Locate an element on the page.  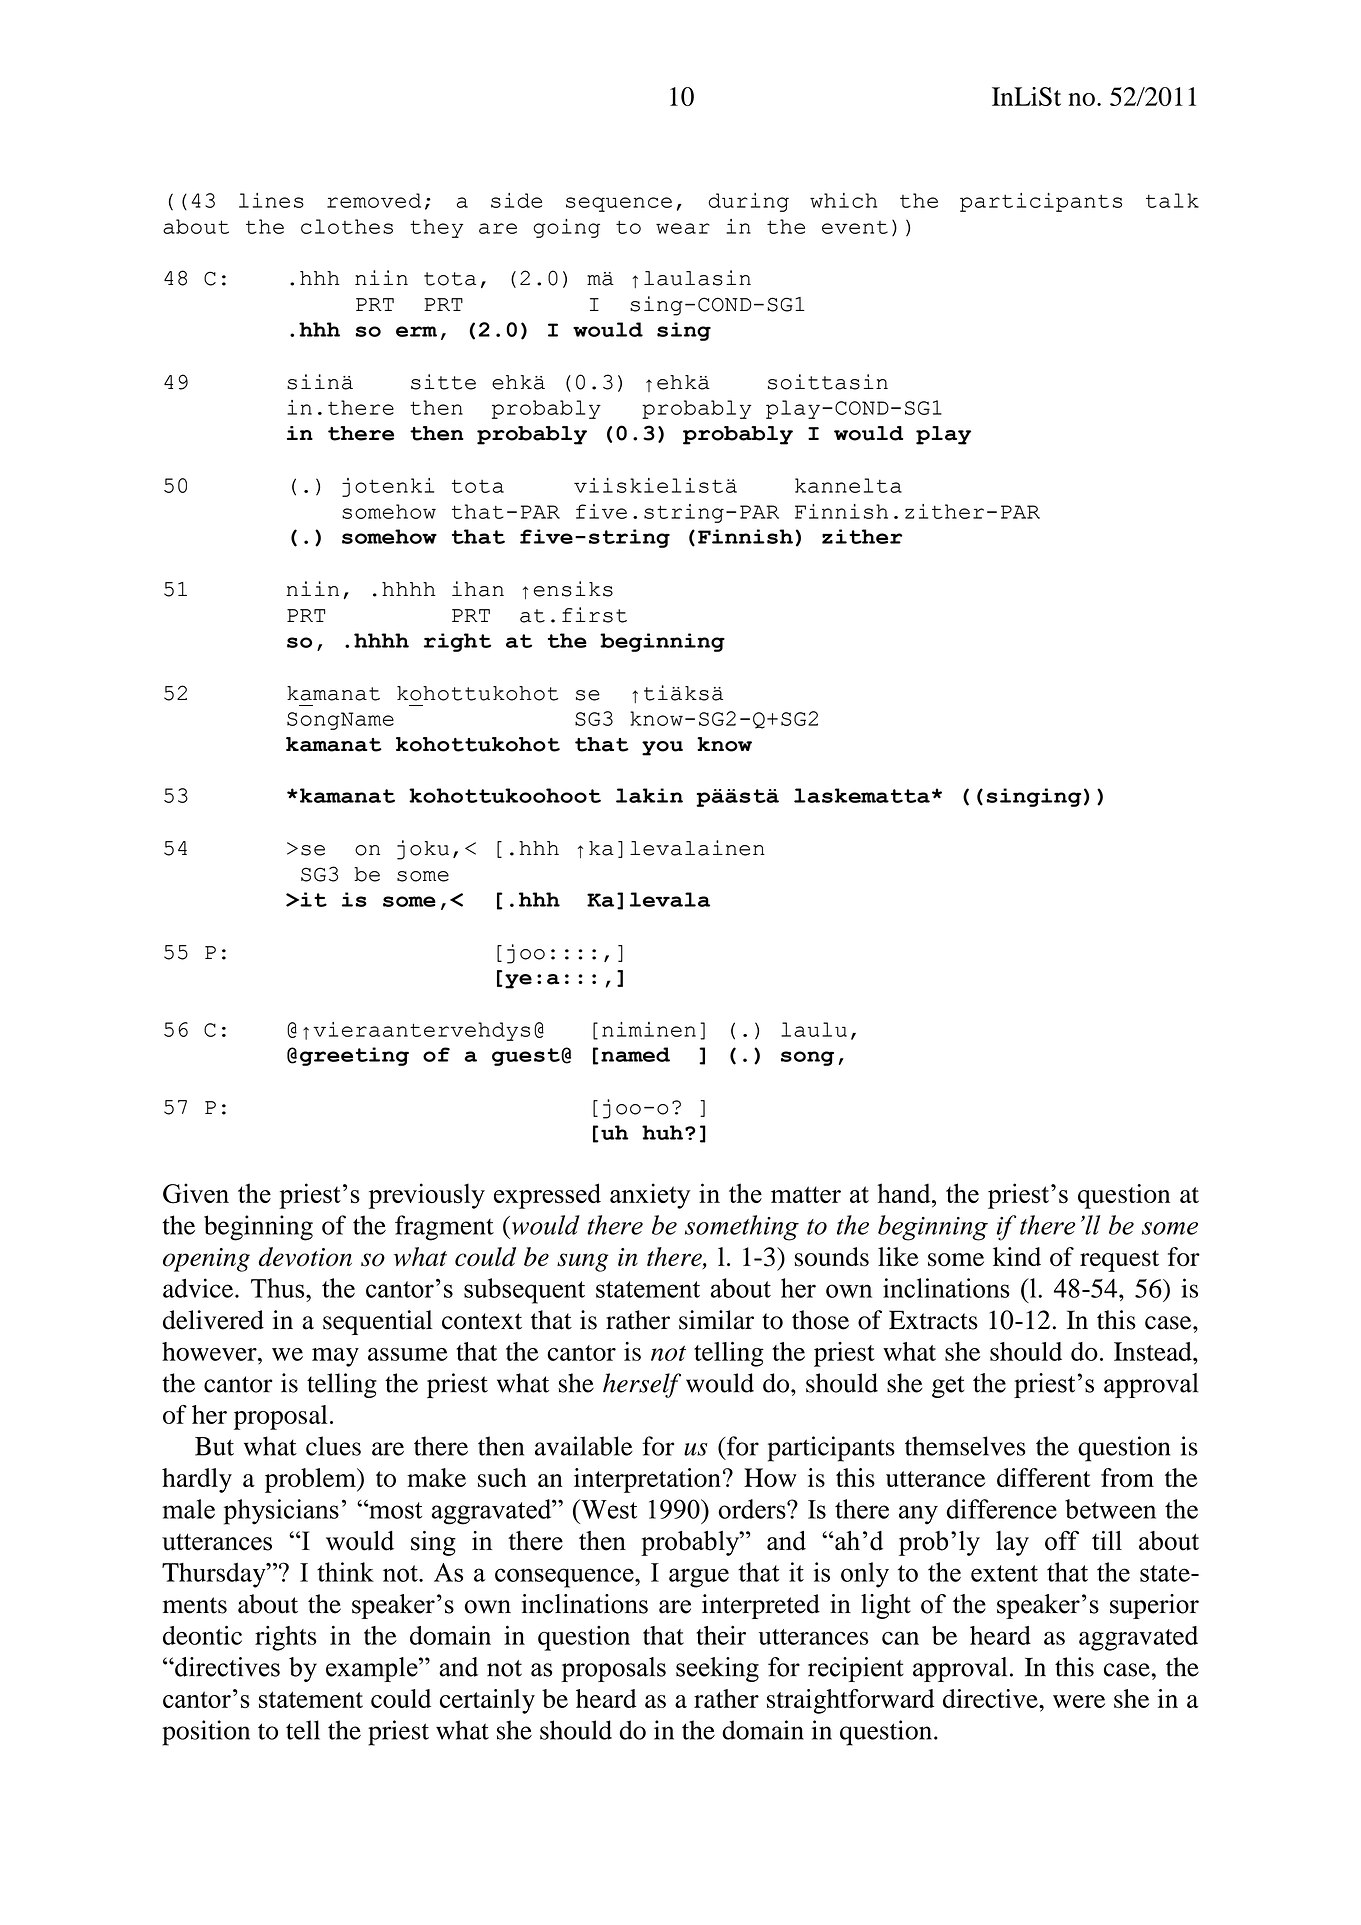
hand is located at coordinates (905, 1193).
